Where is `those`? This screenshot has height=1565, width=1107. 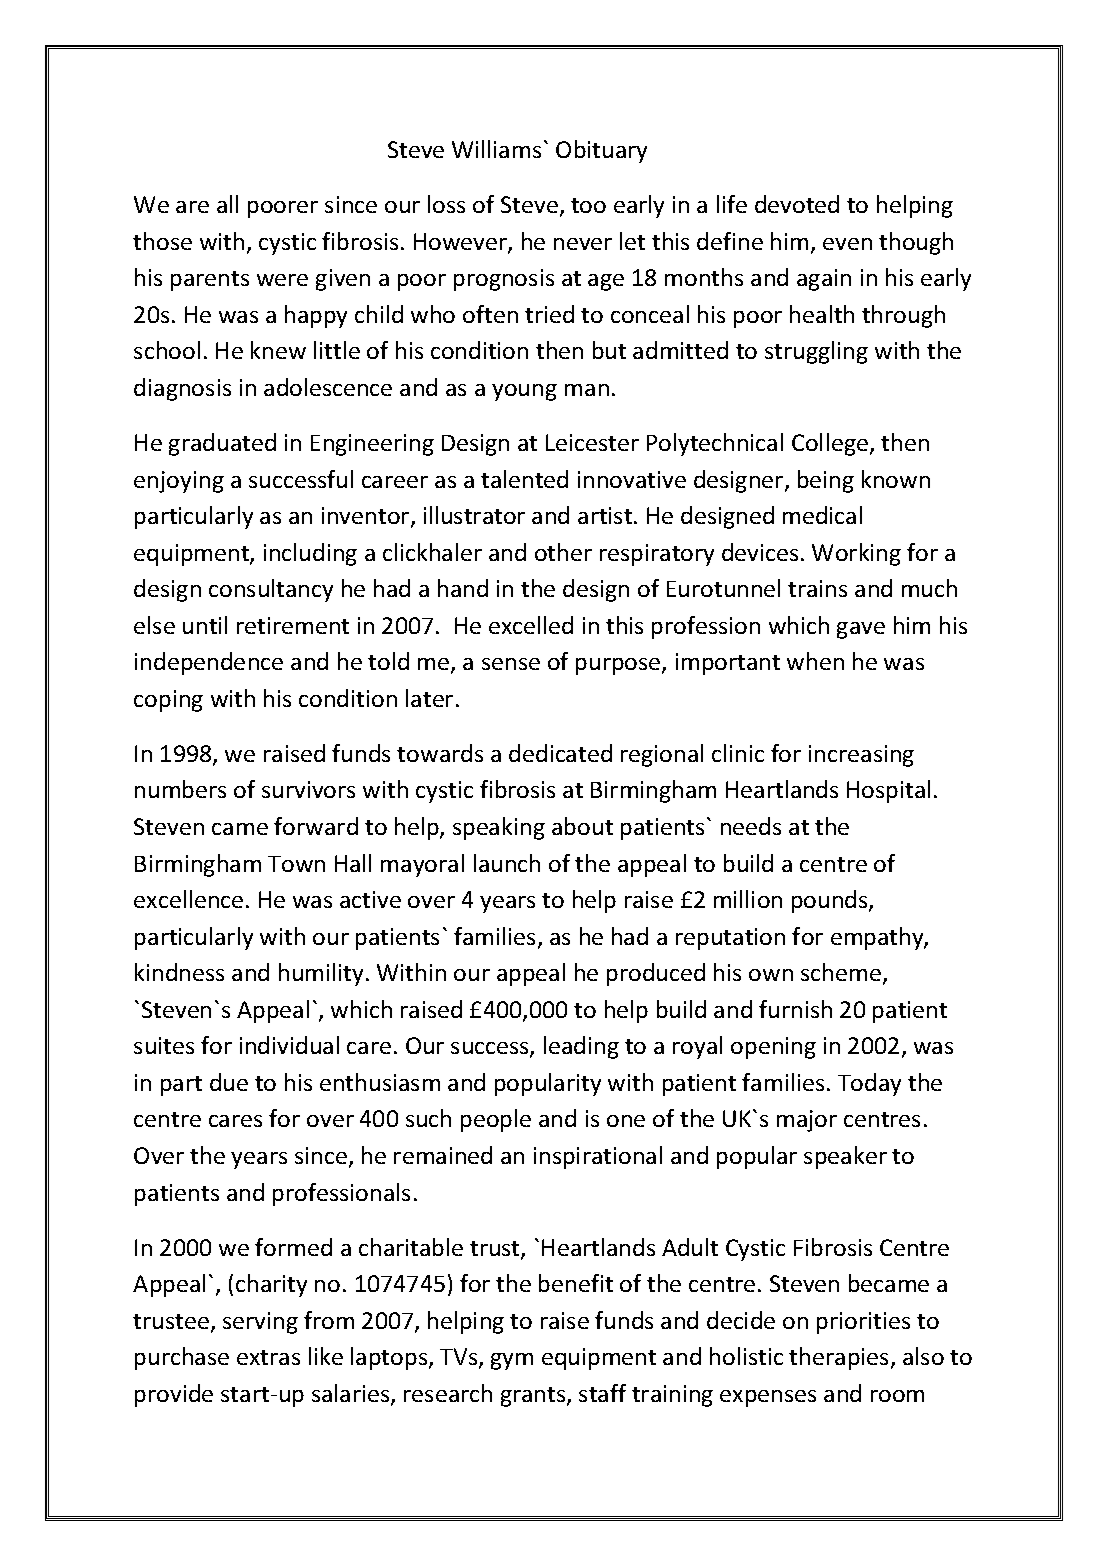 those is located at coordinates (162, 241).
